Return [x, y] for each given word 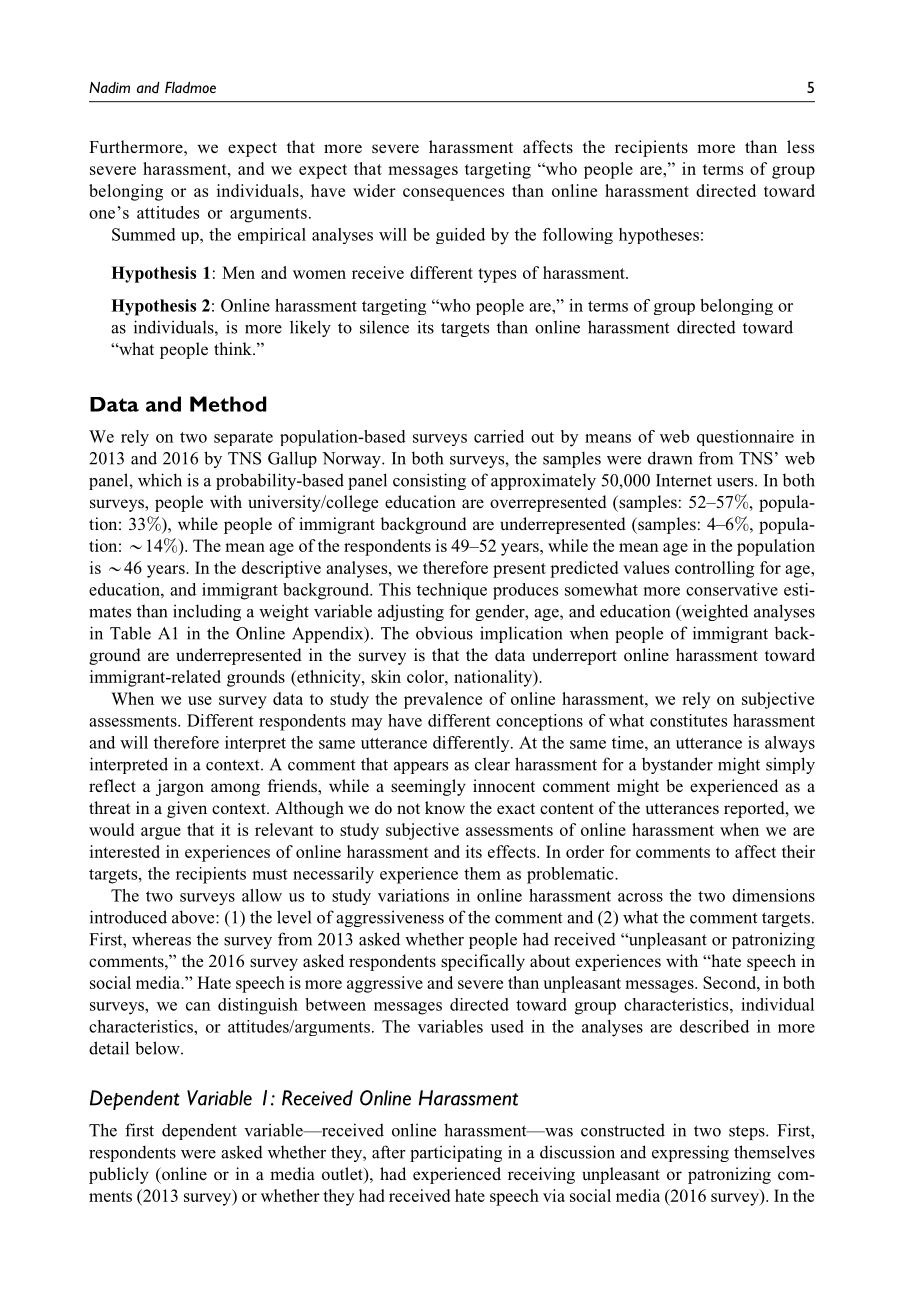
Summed [144, 234]
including [207, 612]
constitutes [688, 720]
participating [456, 1153]
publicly [119, 1175]
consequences [453, 194]
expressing [690, 1153]
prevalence [443, 700]
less [800, 147]
